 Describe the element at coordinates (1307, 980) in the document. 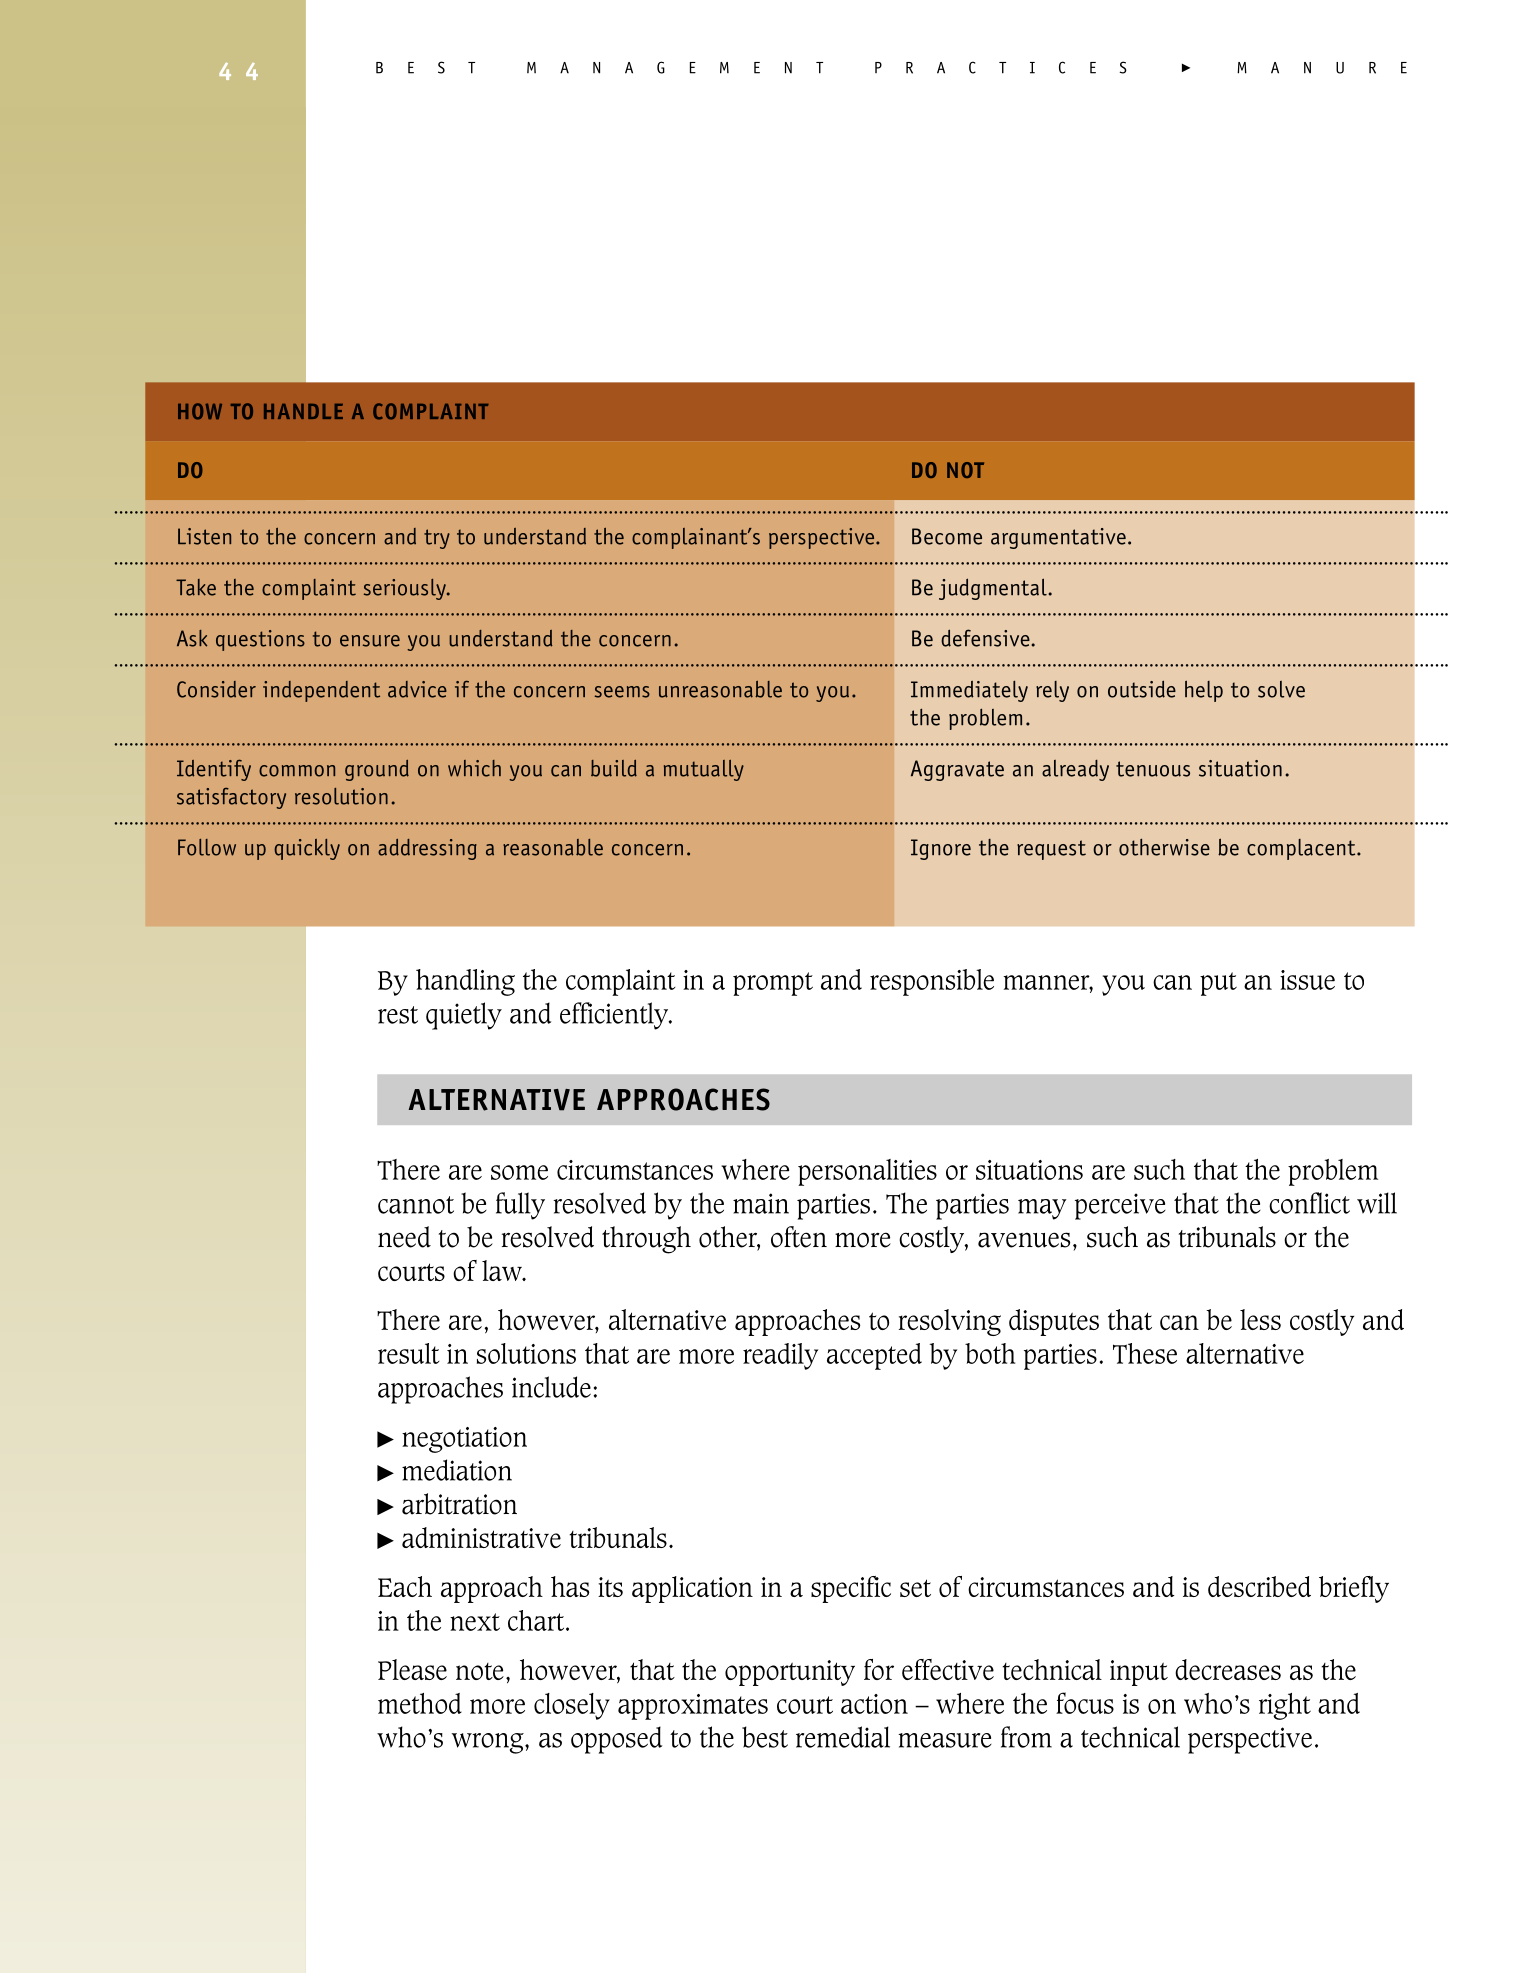

I see `issue` at that location.
